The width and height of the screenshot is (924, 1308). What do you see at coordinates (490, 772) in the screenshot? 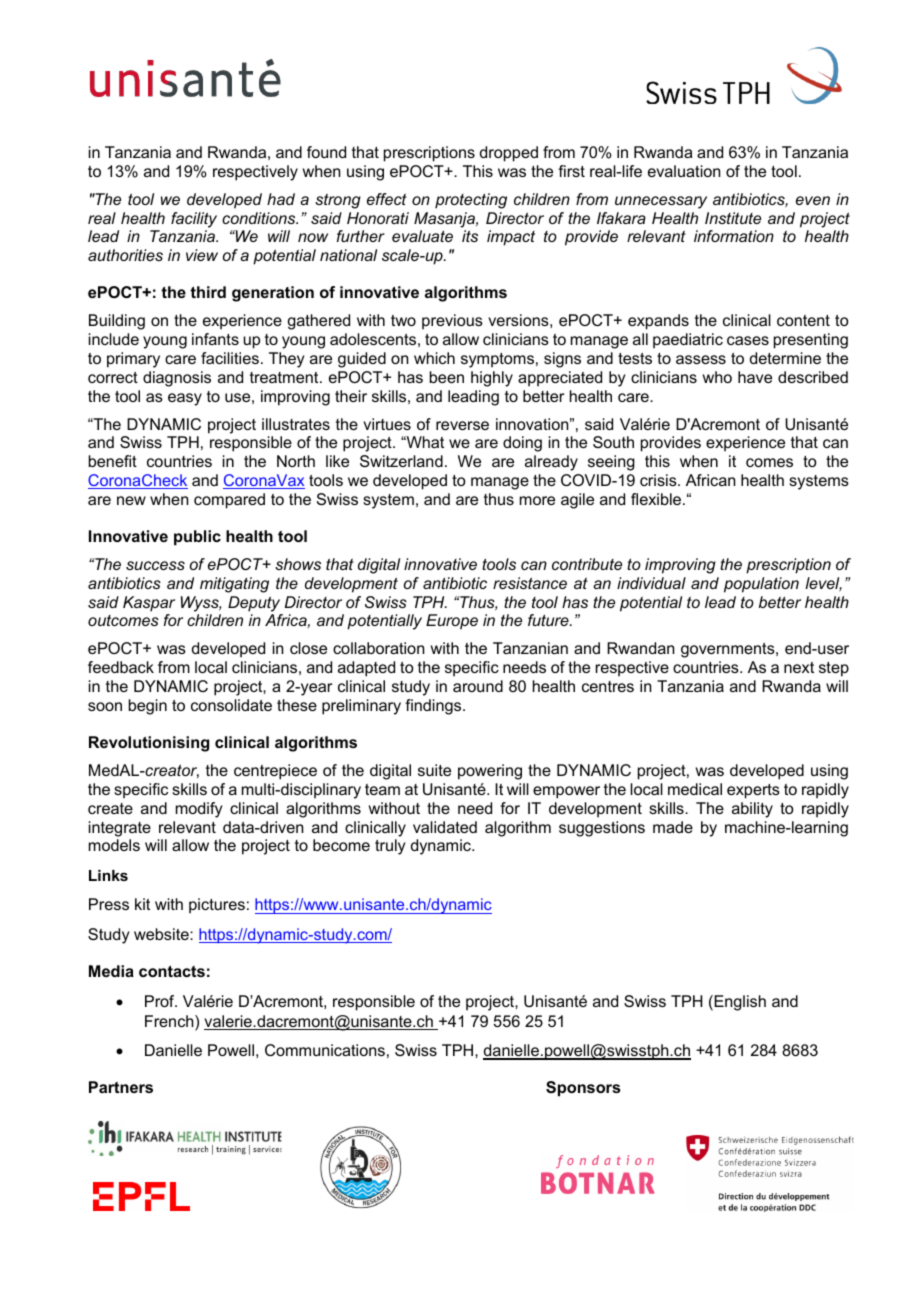
I see `powering` at bounding box center [490, 772].
